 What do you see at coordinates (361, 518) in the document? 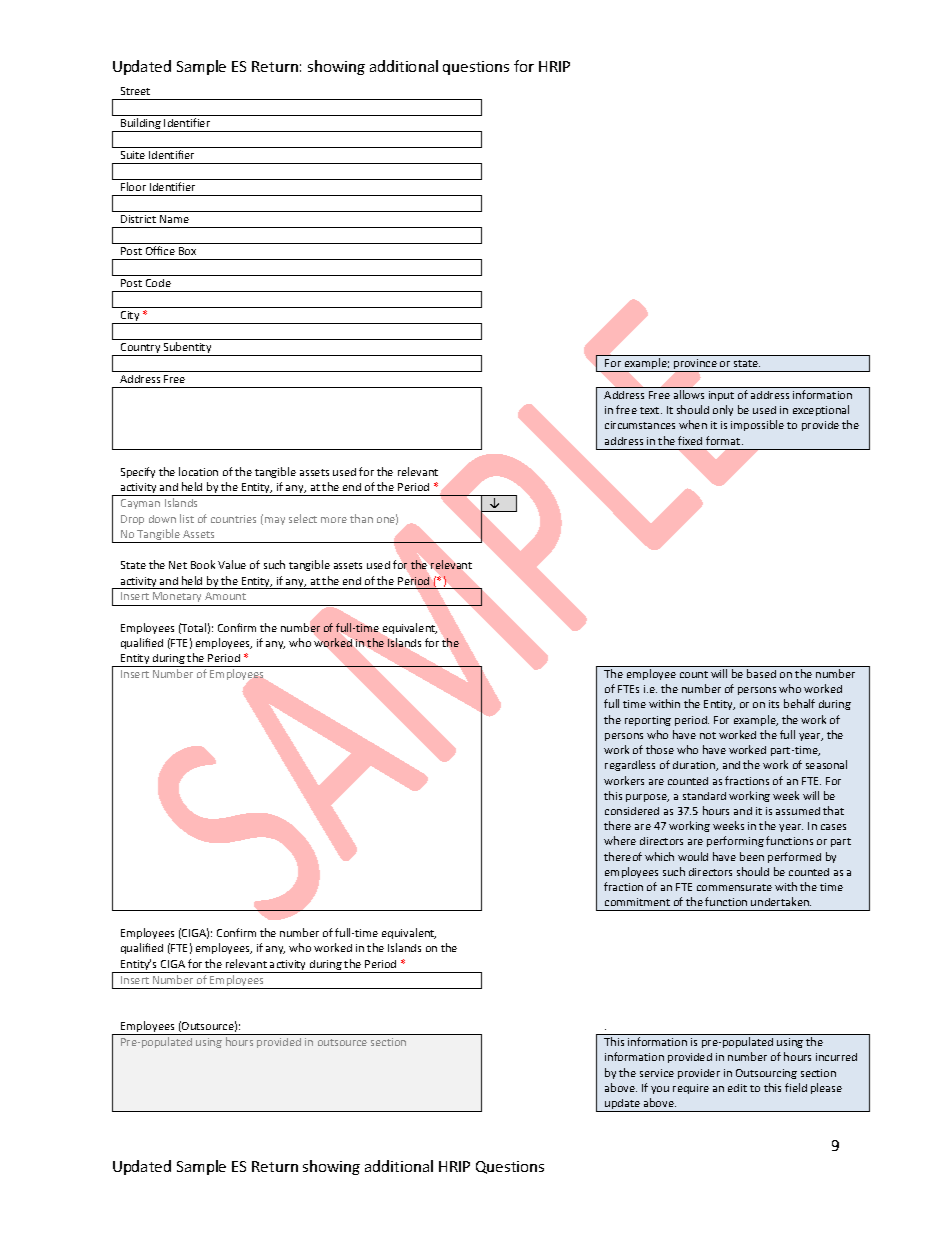
I see `than` at bounding box center [361, 518].
